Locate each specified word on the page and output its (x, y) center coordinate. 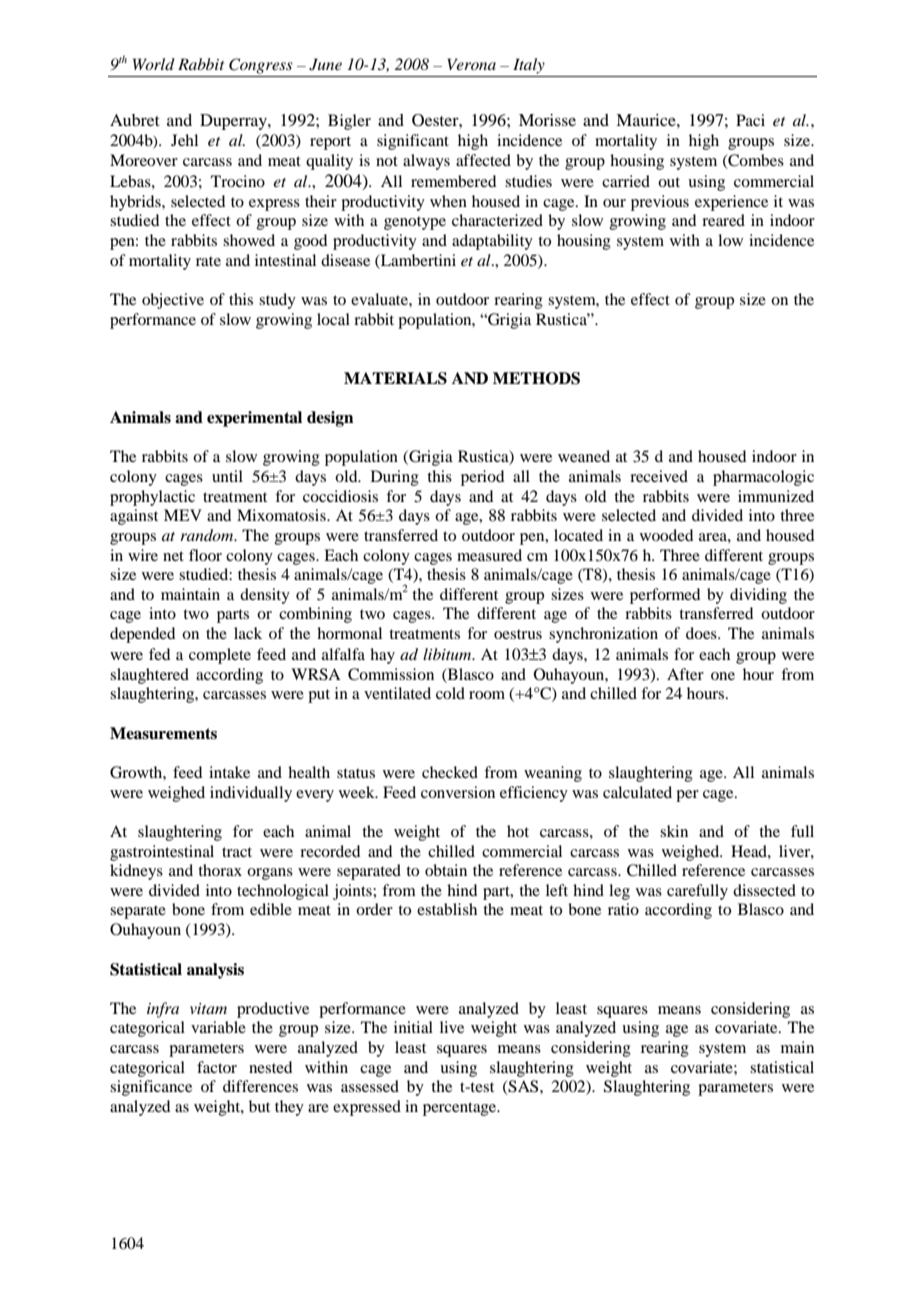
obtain (446, 870)
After (685, 674)
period (482, 478)
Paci (750, 120)
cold (450, 693)
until (227, 476)
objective (173, 301)
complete (220, 656)
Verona (471, 64)
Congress (261, 66)
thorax (220, 870)
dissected (764, 890)
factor (217, 1067)
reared (723, 220)
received (659, 476)
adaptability (492, 242)
